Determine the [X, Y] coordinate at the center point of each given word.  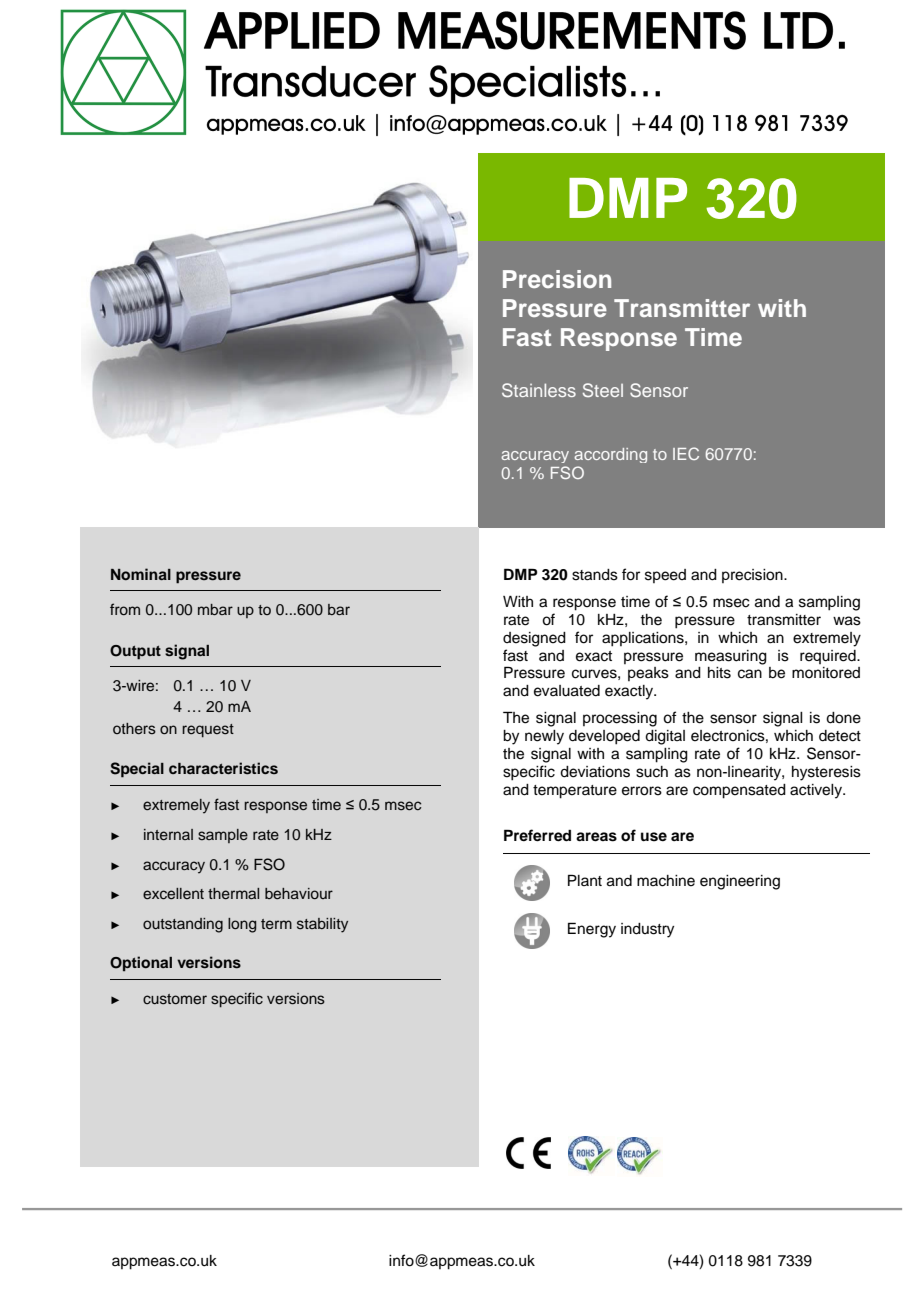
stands [595, 575]
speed [665, 576]
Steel [603, 390]
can [750, 674]
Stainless [539, 390]
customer [175, 999]
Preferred [537, 835]
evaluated [567, 691]
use [654, 837]
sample [223, 836]
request [208, 730]
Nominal [141, 574]
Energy [592, 930]
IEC [686, 453]
